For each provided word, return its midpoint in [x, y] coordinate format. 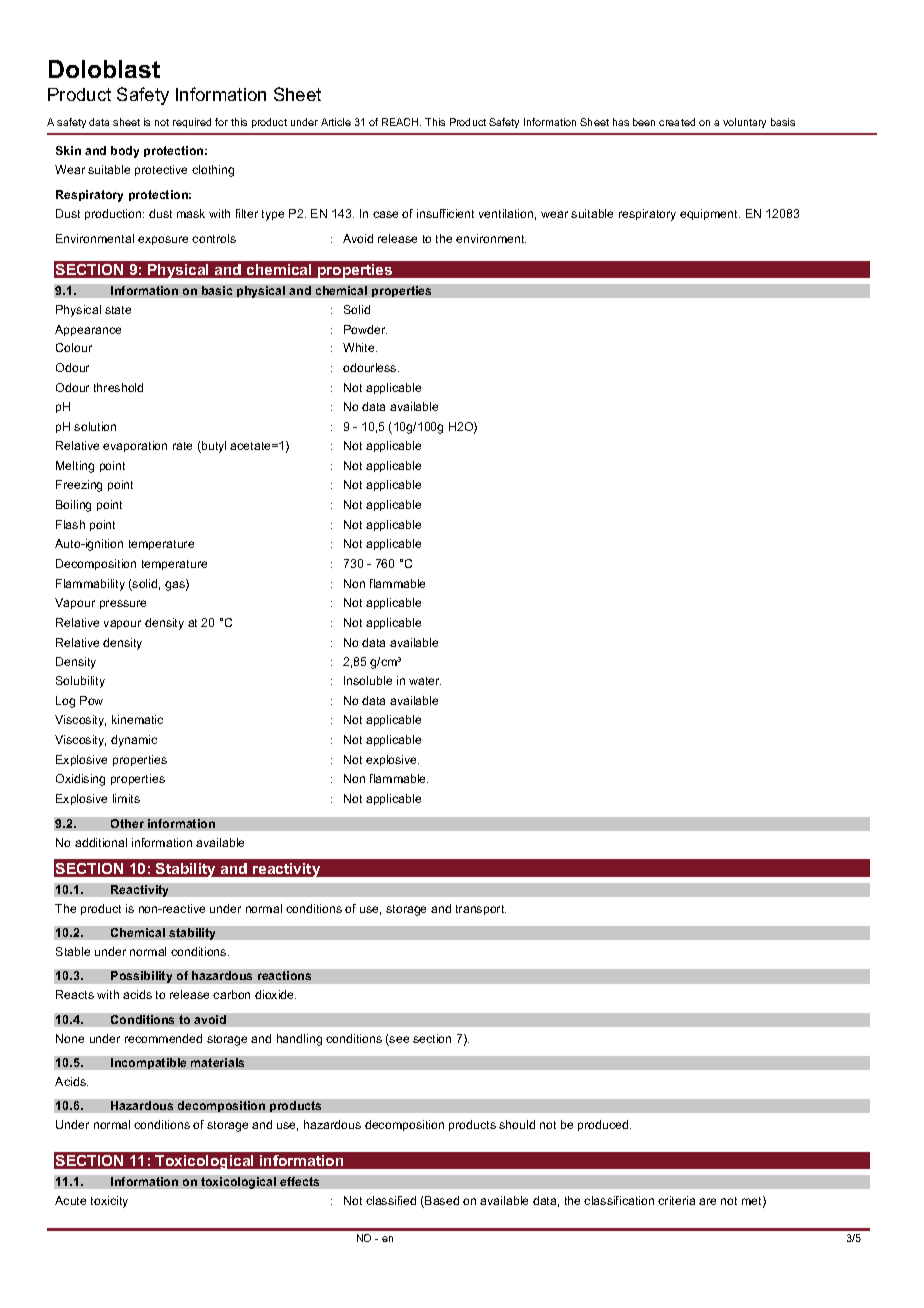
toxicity [109, 1202]
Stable [73, 951]
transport [481, 910]
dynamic [134, 741]
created [677, 122]
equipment [710, 214]
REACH [401, 122]
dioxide [275, 994]
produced [604, 1125]
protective [161, 170]
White [360, 347]
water [425, 681]
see [398, 1041]
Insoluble [368, 680]
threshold [118, 387]
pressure [123, 604]
